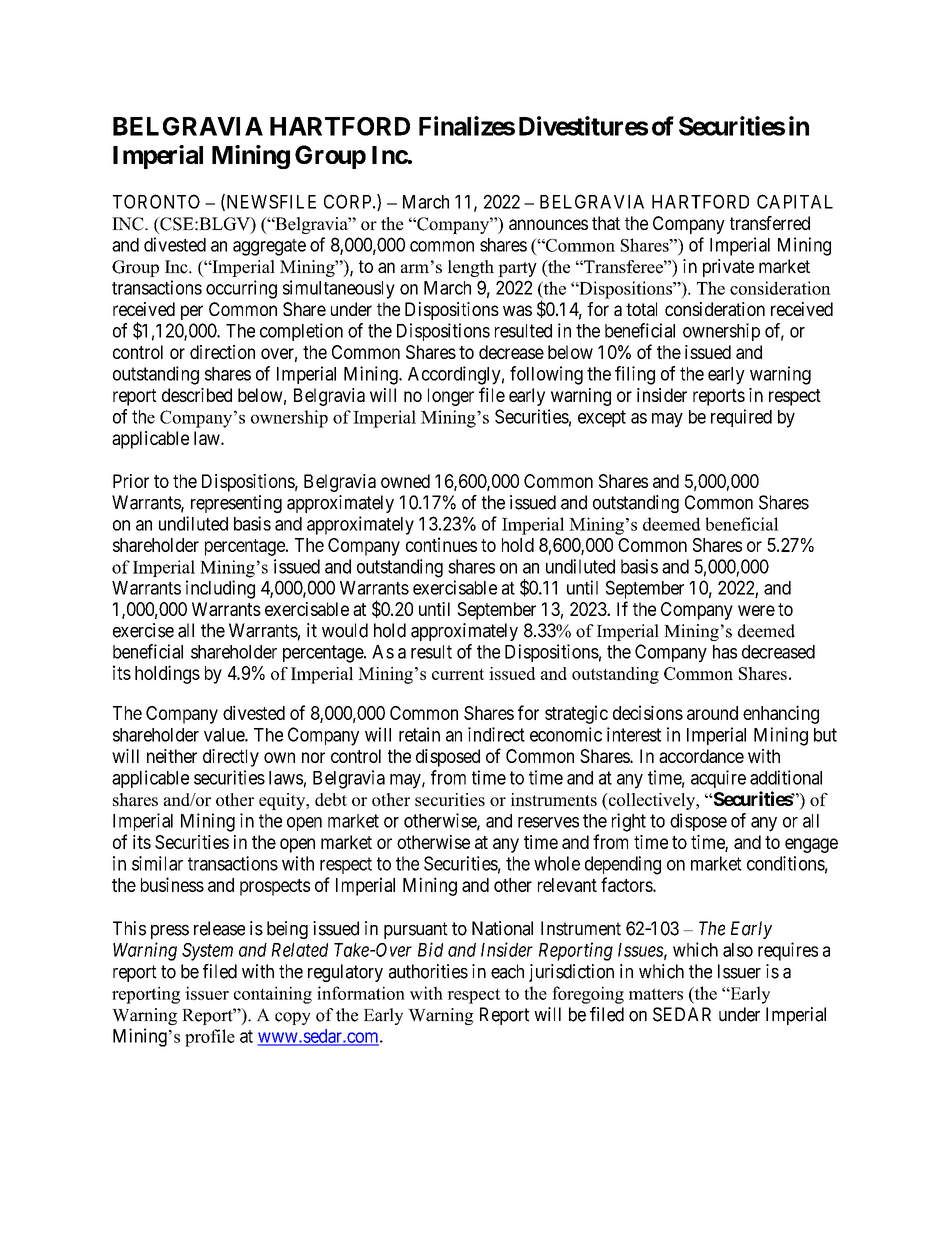  What do you see at coordinates (220, 589) in the page?
I see `including` at bounding box center [220, 589].
